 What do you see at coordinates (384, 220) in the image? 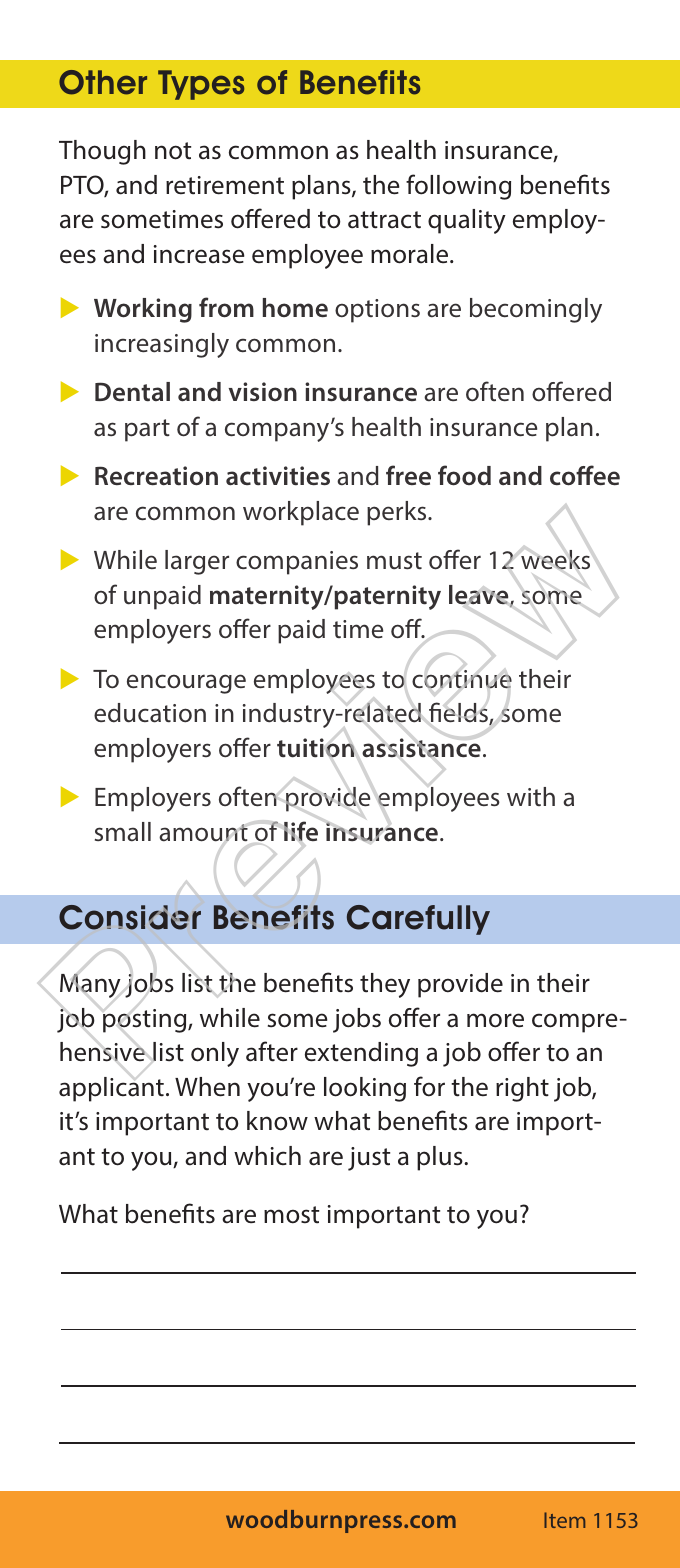
I see `attract` at bounding box center [384, 220].
